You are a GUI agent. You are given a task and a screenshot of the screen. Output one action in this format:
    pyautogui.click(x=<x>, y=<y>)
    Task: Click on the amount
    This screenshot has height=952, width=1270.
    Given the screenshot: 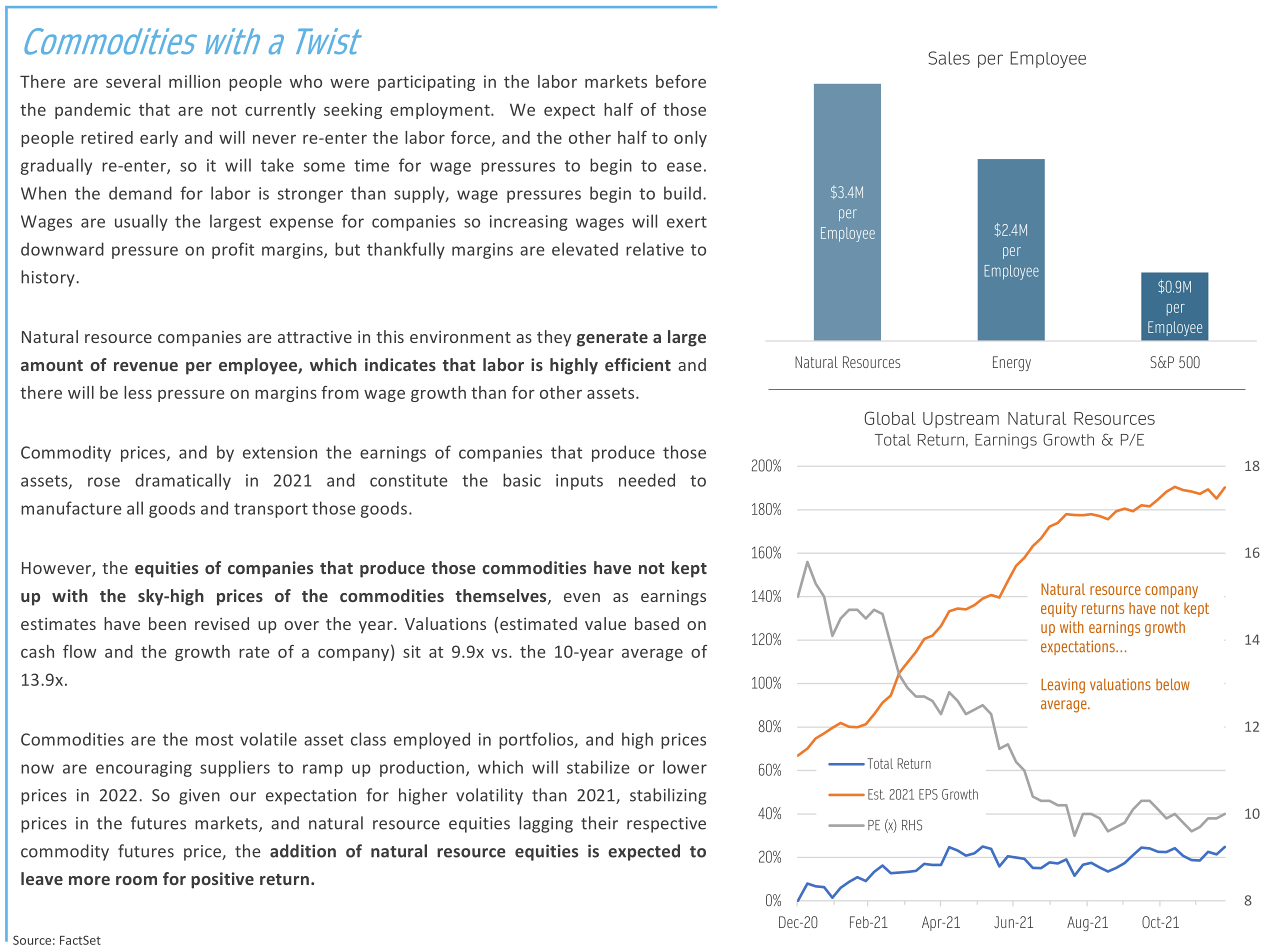 What is the action you would take?
    pyautogui.click(x=52, y=365)
